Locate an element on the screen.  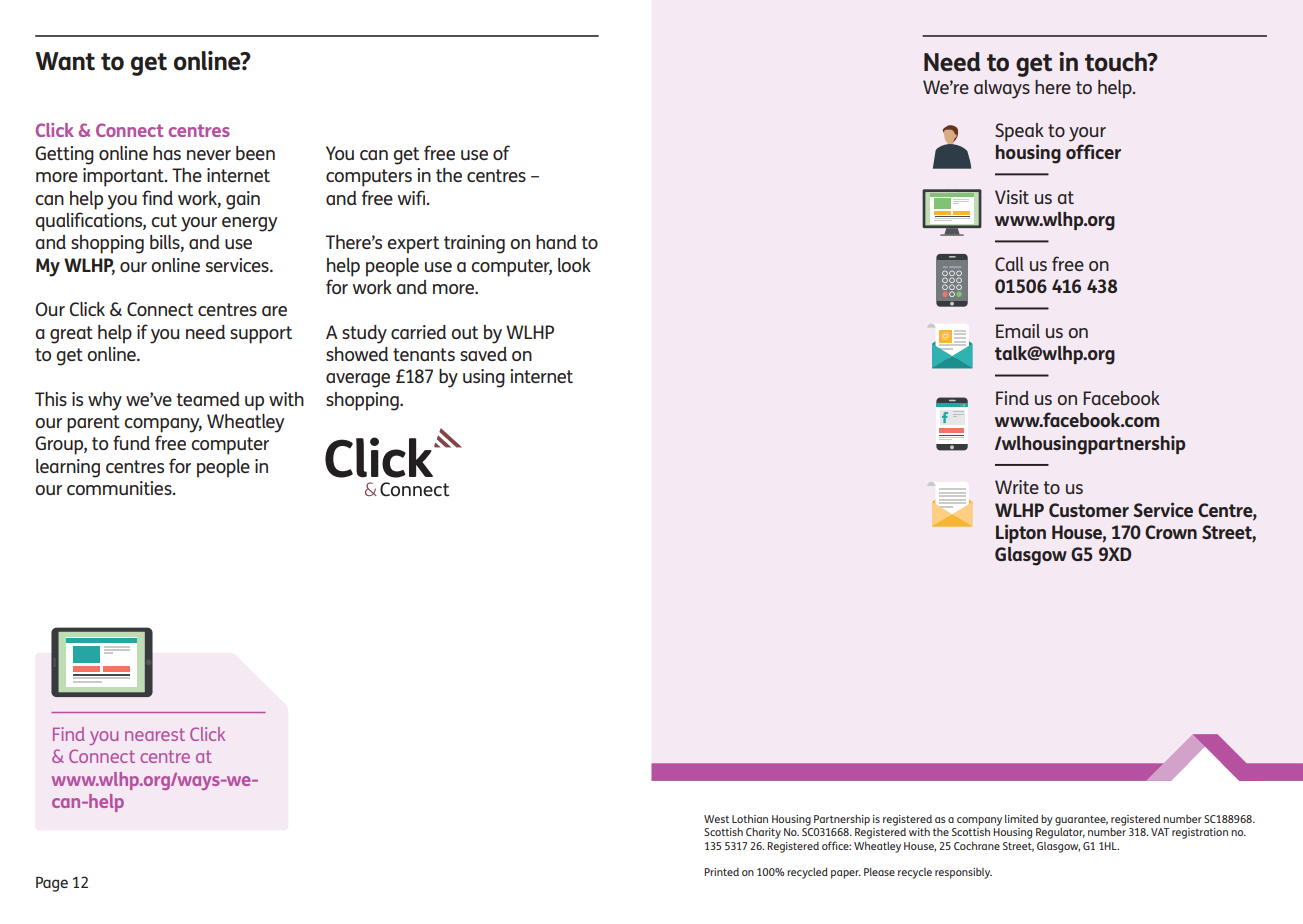
nearest is located at coordinates (155, 734).
